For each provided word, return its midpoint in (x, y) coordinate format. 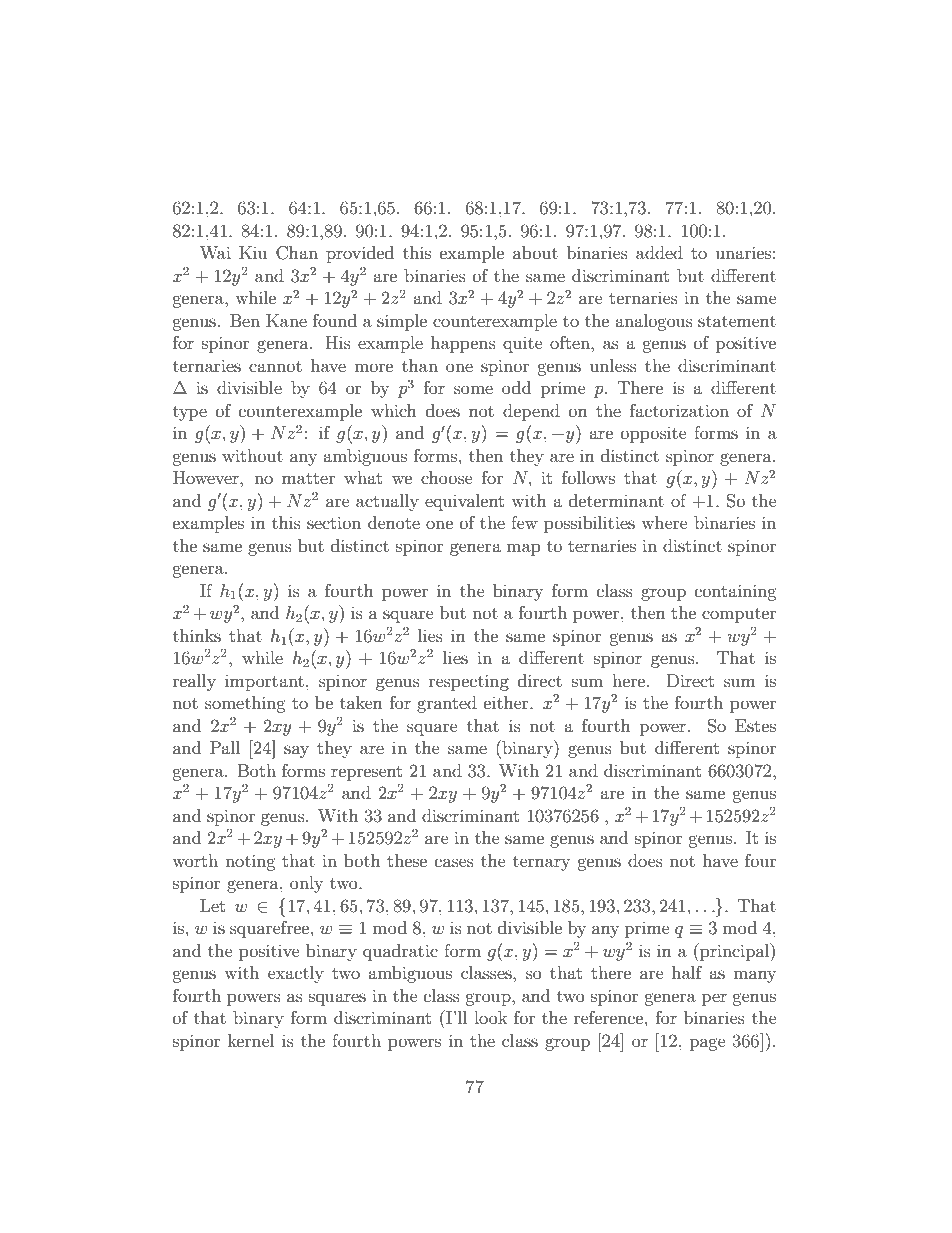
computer (739, 615)
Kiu (253, 252)
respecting (469, 682)
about (535, 252)
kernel (251, 1040)
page (708, 1044)
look (491, 1017)
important (264, 683)
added (659, 252)
